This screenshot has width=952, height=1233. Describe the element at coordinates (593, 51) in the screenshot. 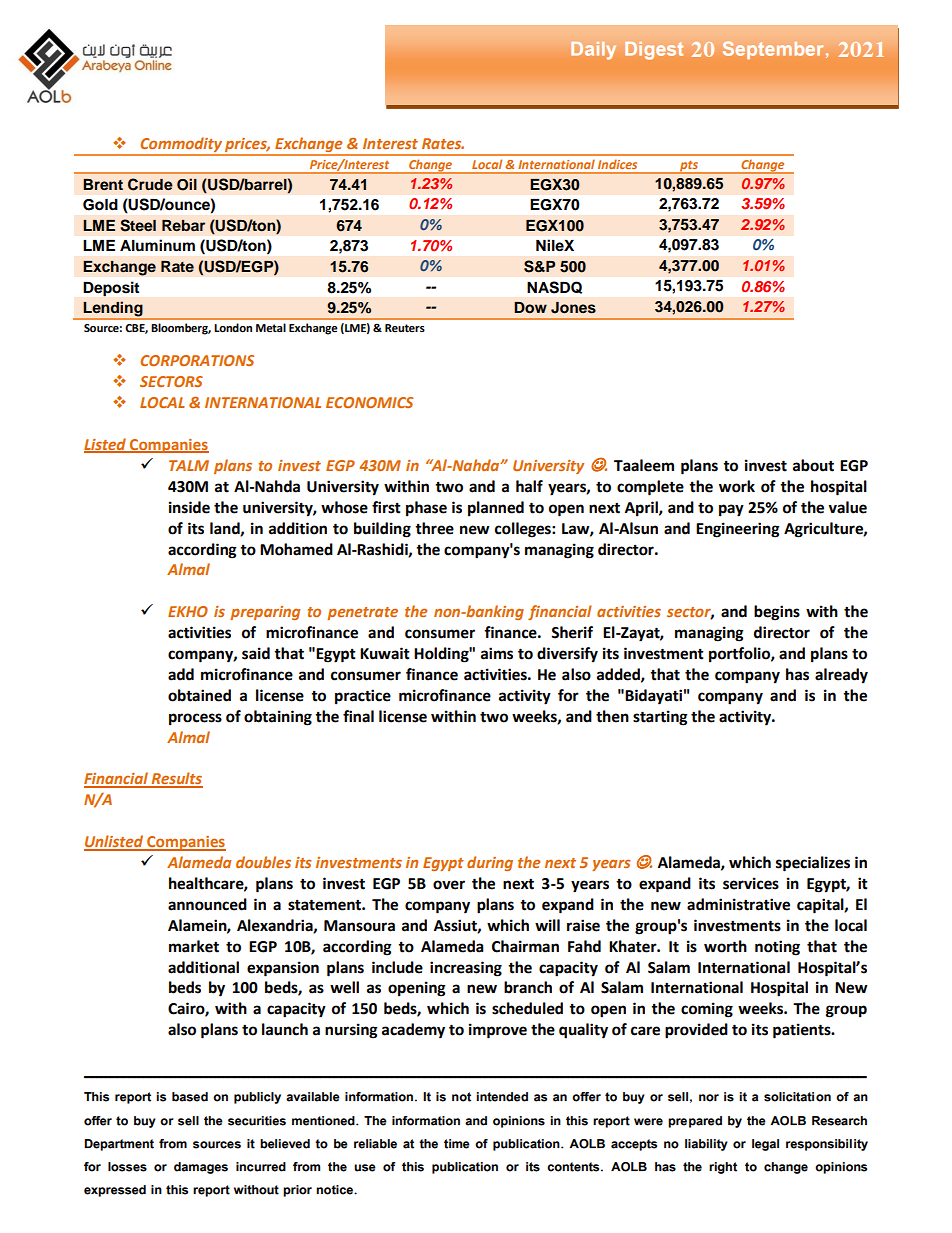

I see `Daily` at that location.
